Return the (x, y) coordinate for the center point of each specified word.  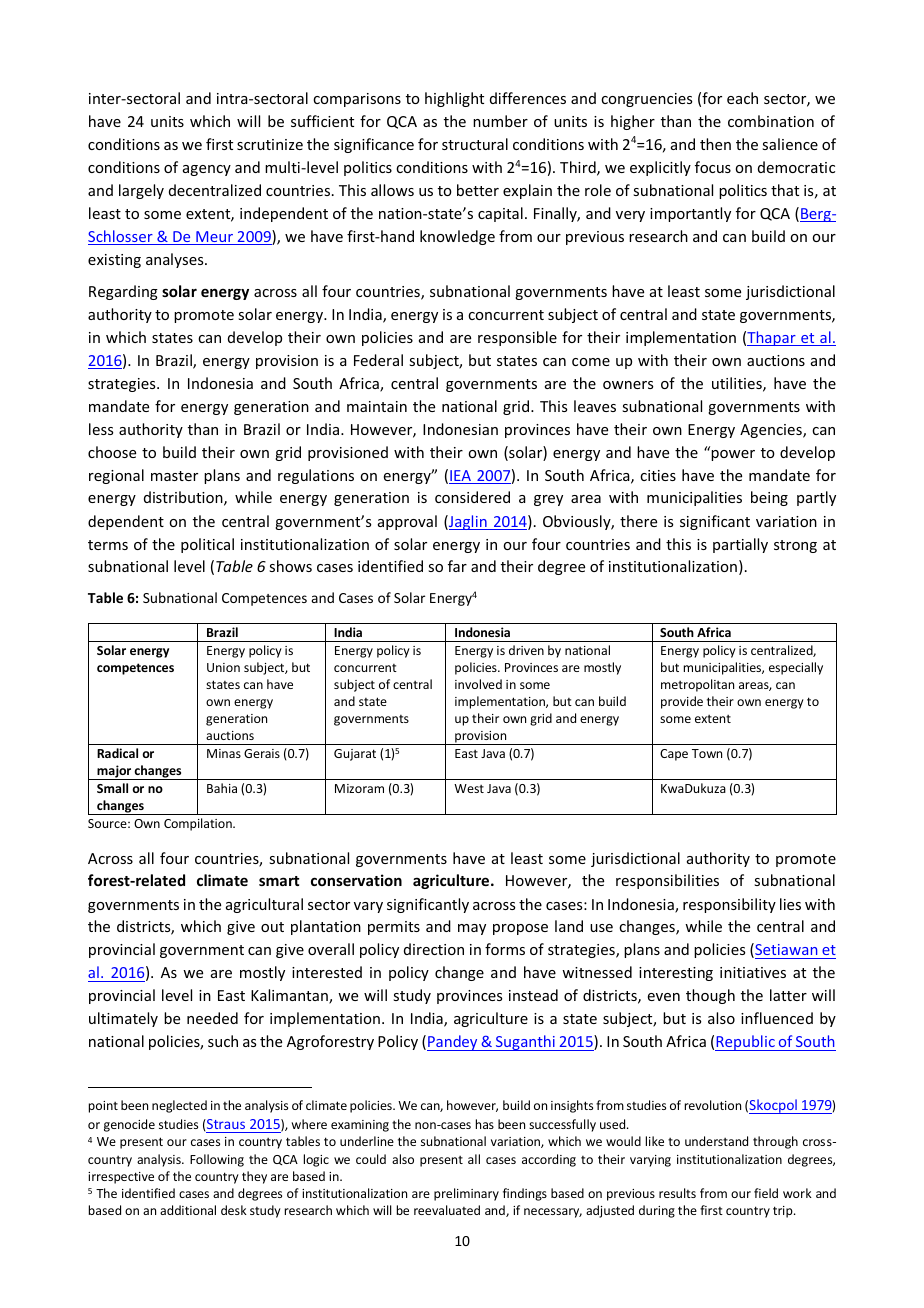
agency (207, 170)
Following (217, 1160)
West (469, 788)
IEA (461, 477)
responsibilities (667, 881)
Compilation (199, 824)
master (174, 476)
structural (475, 144)
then (715, 144)
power (733, 455)
